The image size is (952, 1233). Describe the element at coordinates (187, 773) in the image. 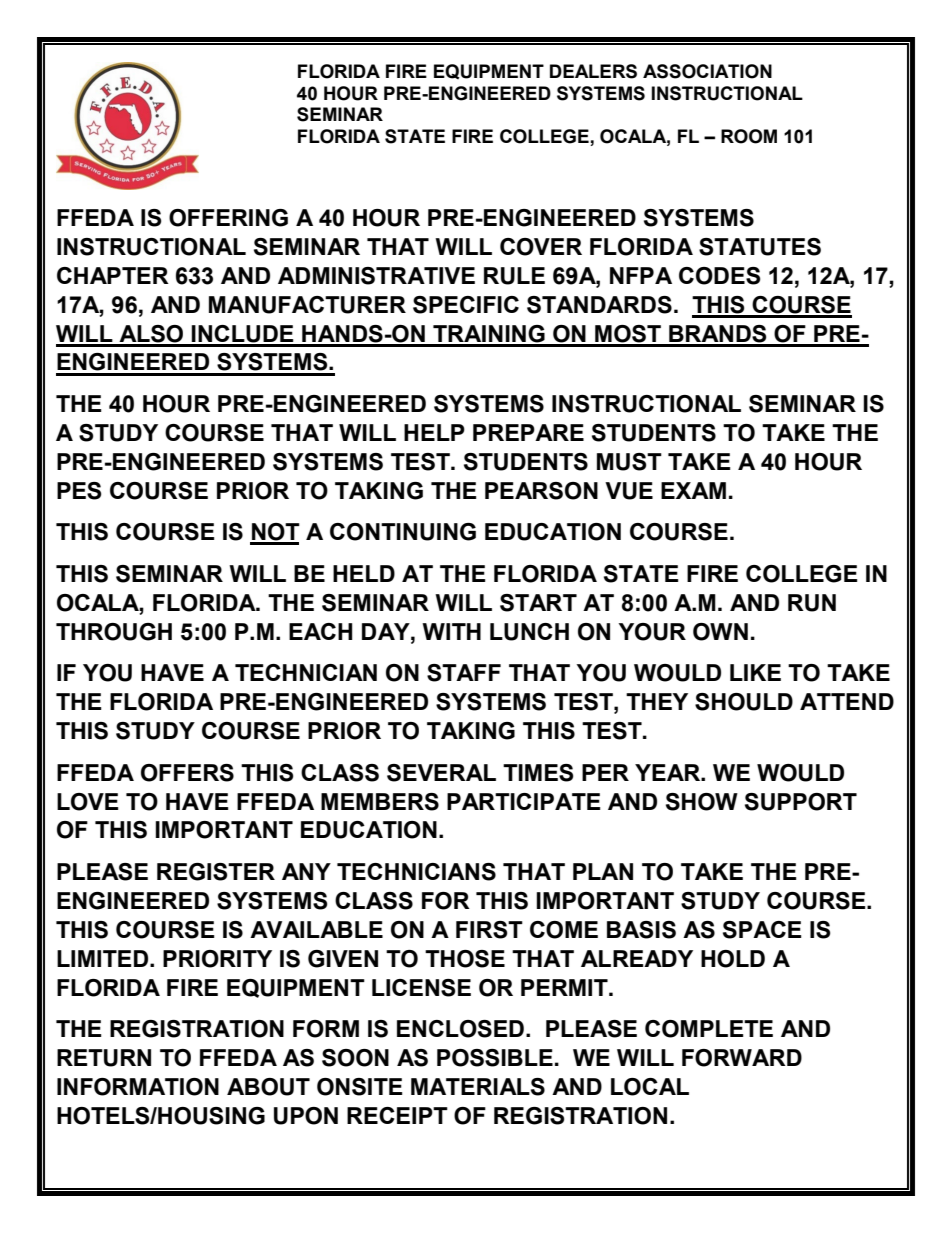

I see `OFFERS` at that location.
